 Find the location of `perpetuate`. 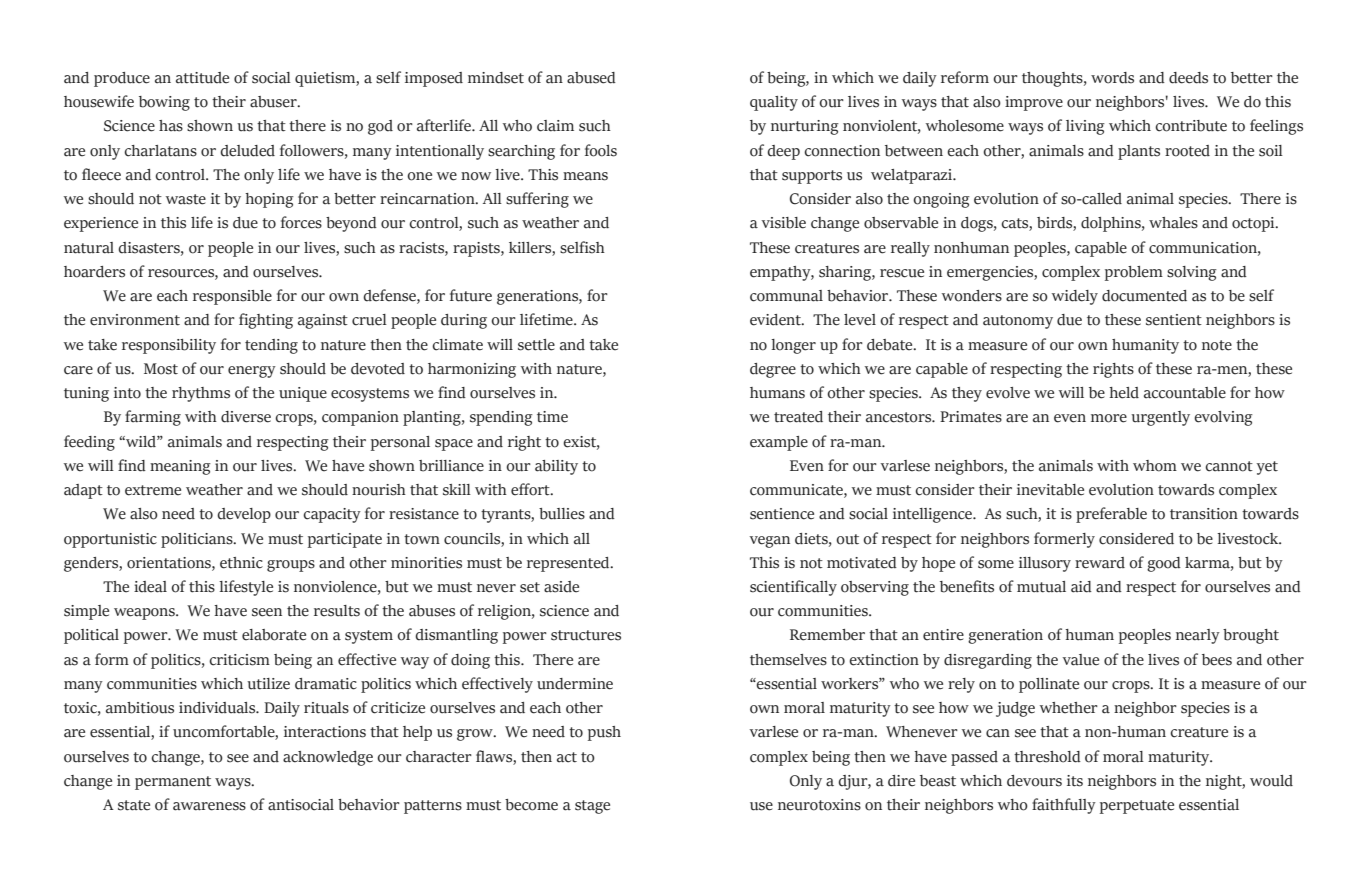

perpetuate is located at coordinates (1137, 807).
